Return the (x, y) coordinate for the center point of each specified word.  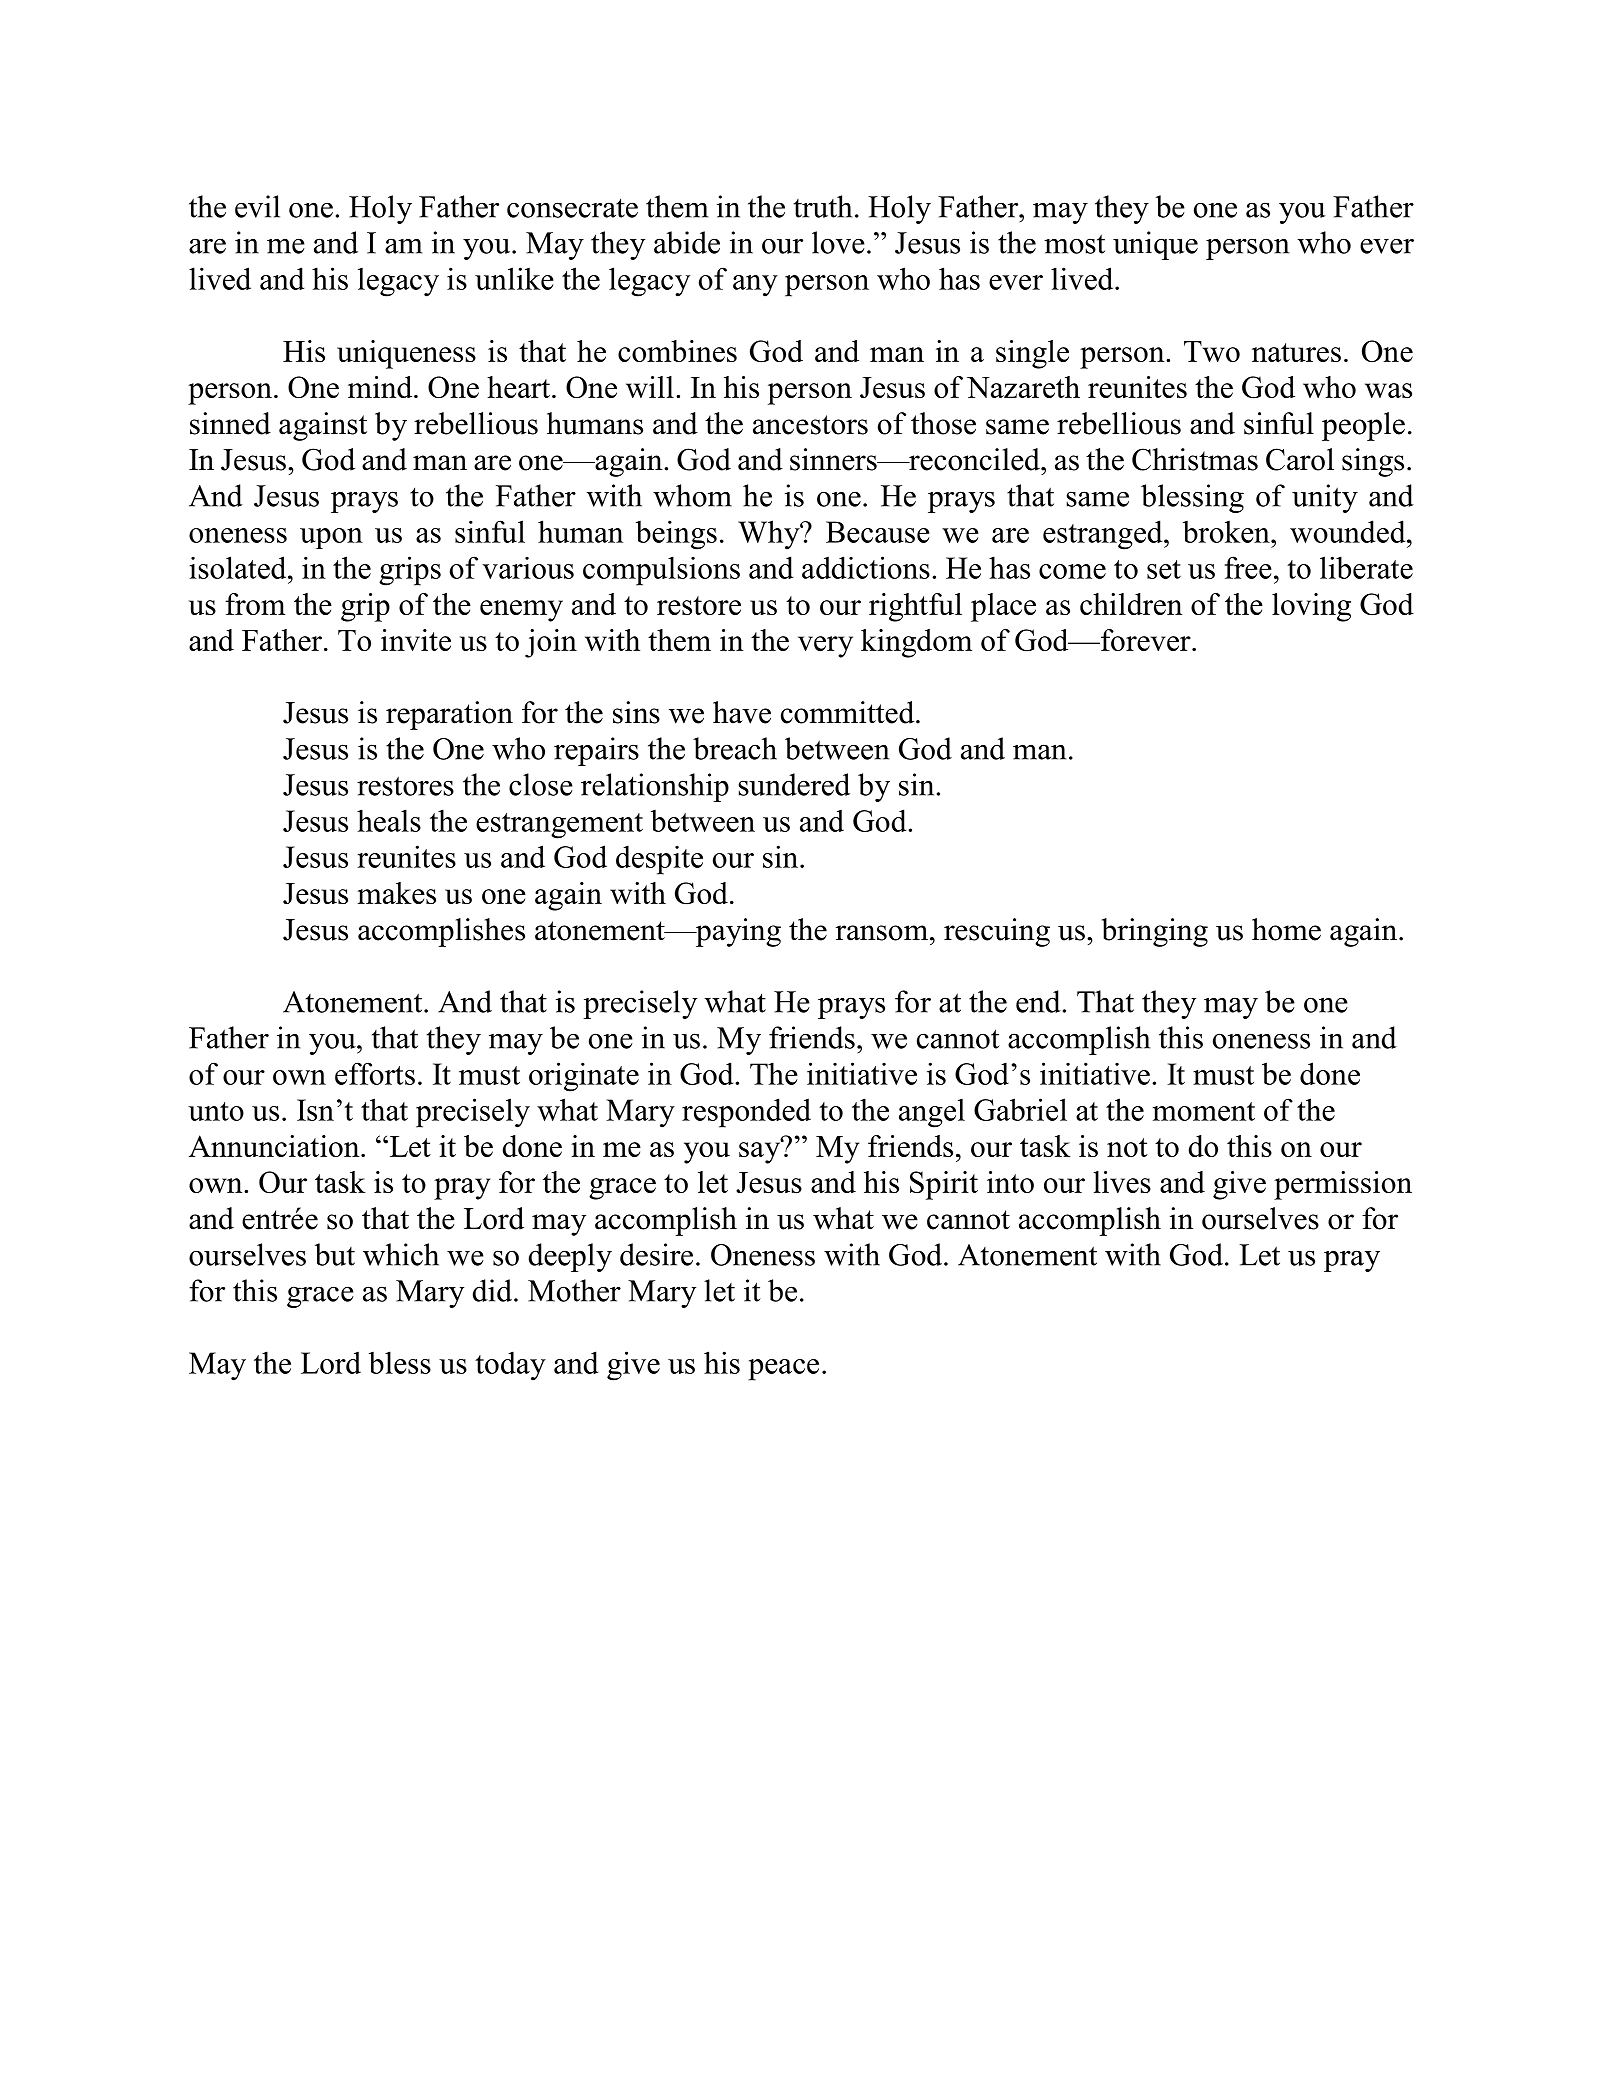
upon (331, 538)
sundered (794, 784)
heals (389, 820)
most (1074, 244)
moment (1204, 1111)
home (1286, 929)
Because (878, 532)
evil (257, 206)
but (335, 1254)
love (838, 242)
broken (1227, 531)
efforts (375, 1073)
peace (783, 1370)
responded (746, 1113)
